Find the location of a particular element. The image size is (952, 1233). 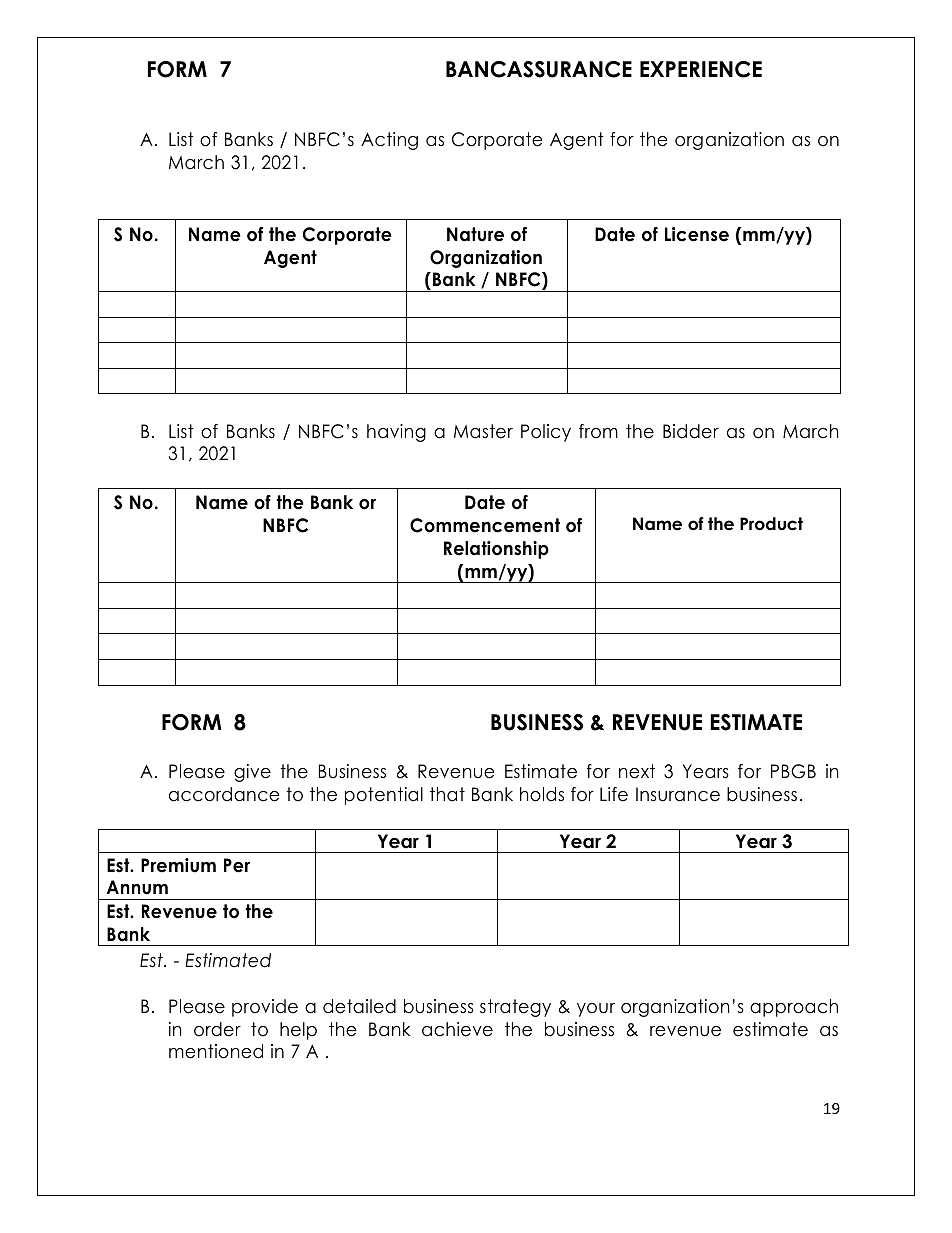

next is located at coordinates (637, 771).
